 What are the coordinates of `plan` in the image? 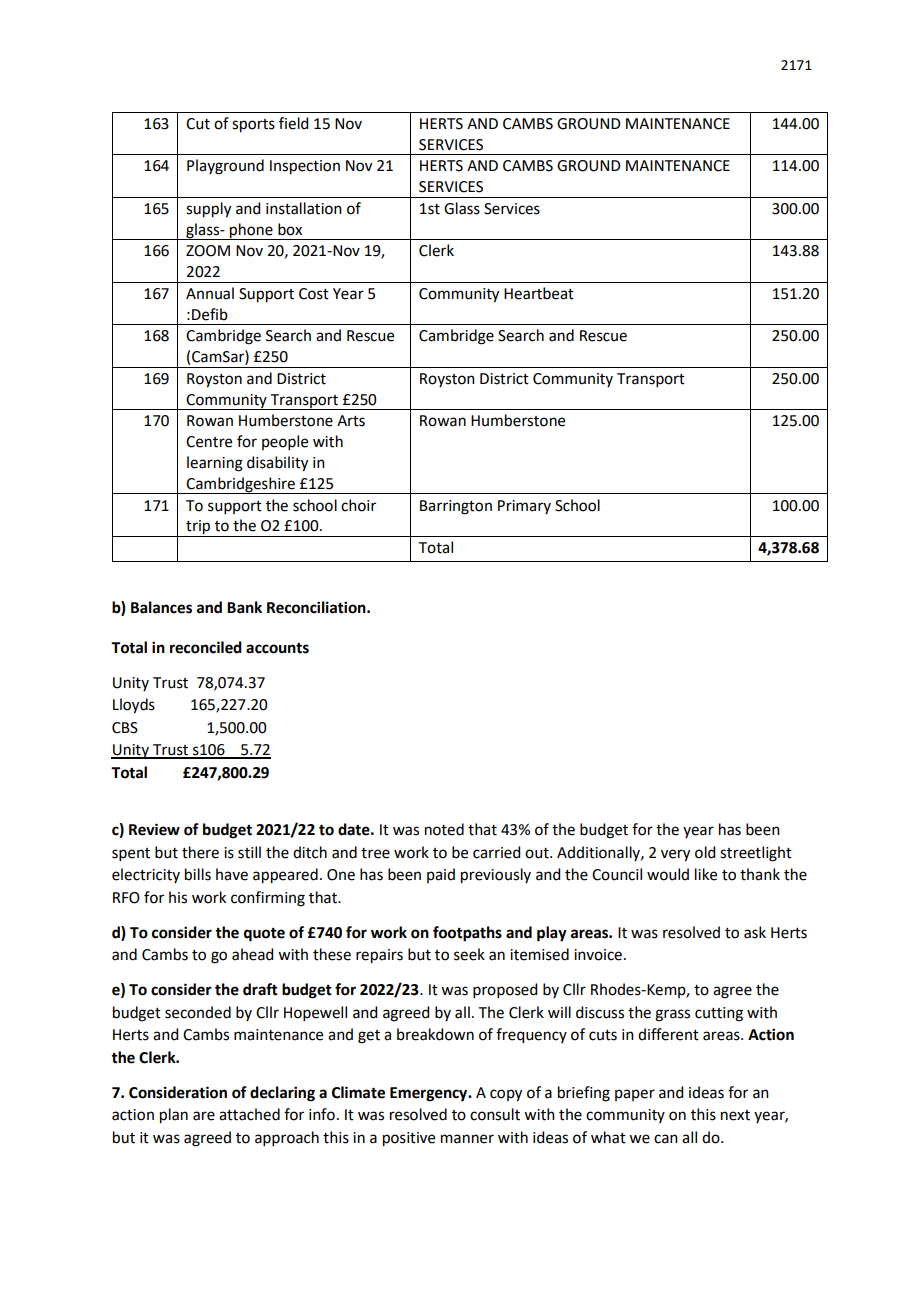 It's located at (174, 1116).
